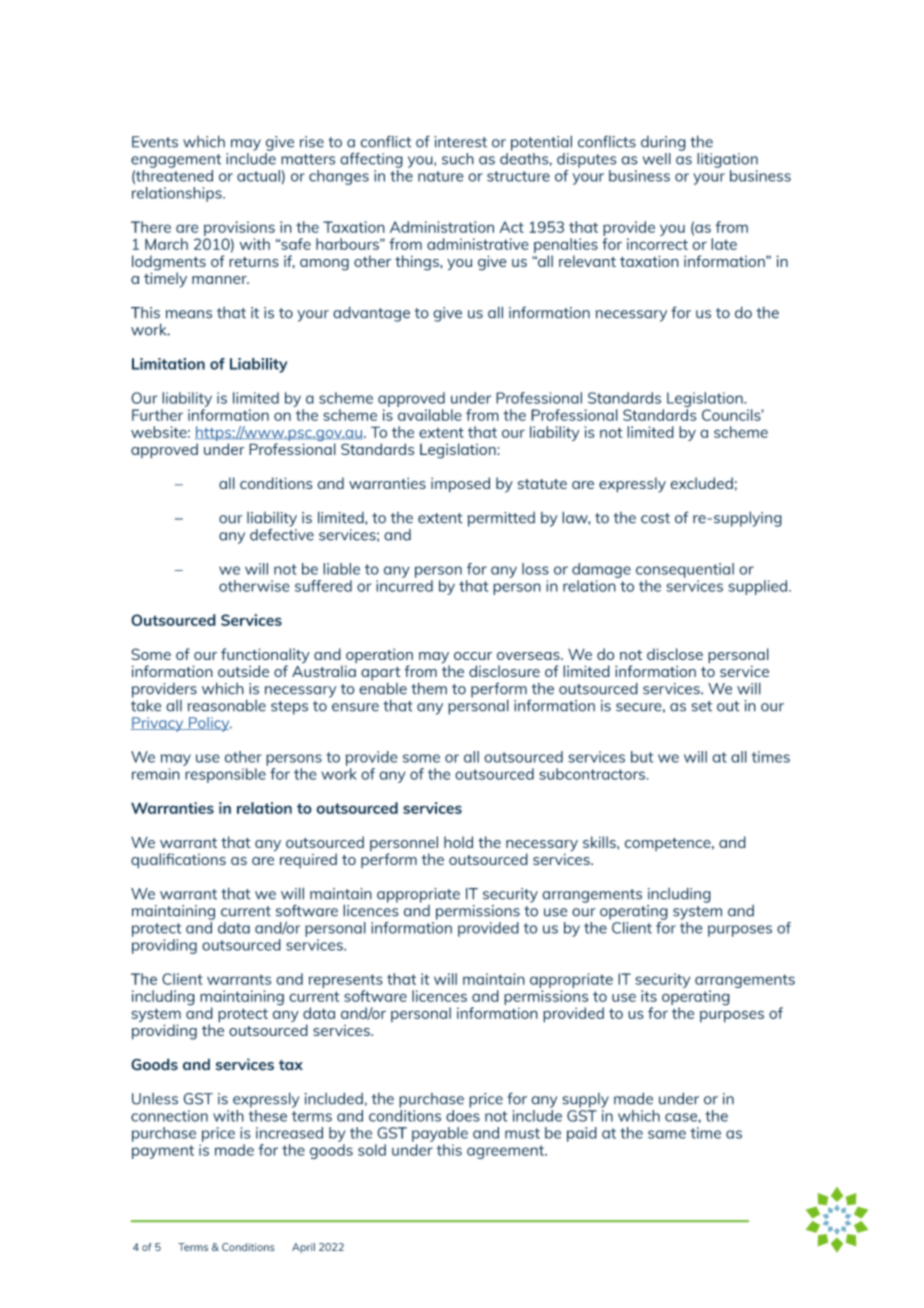 This screenshot has width=924, height=1308. What do you see at coordinates (657, 159) in the screenshot?
I see `well` at bounding box center [657, 159].
